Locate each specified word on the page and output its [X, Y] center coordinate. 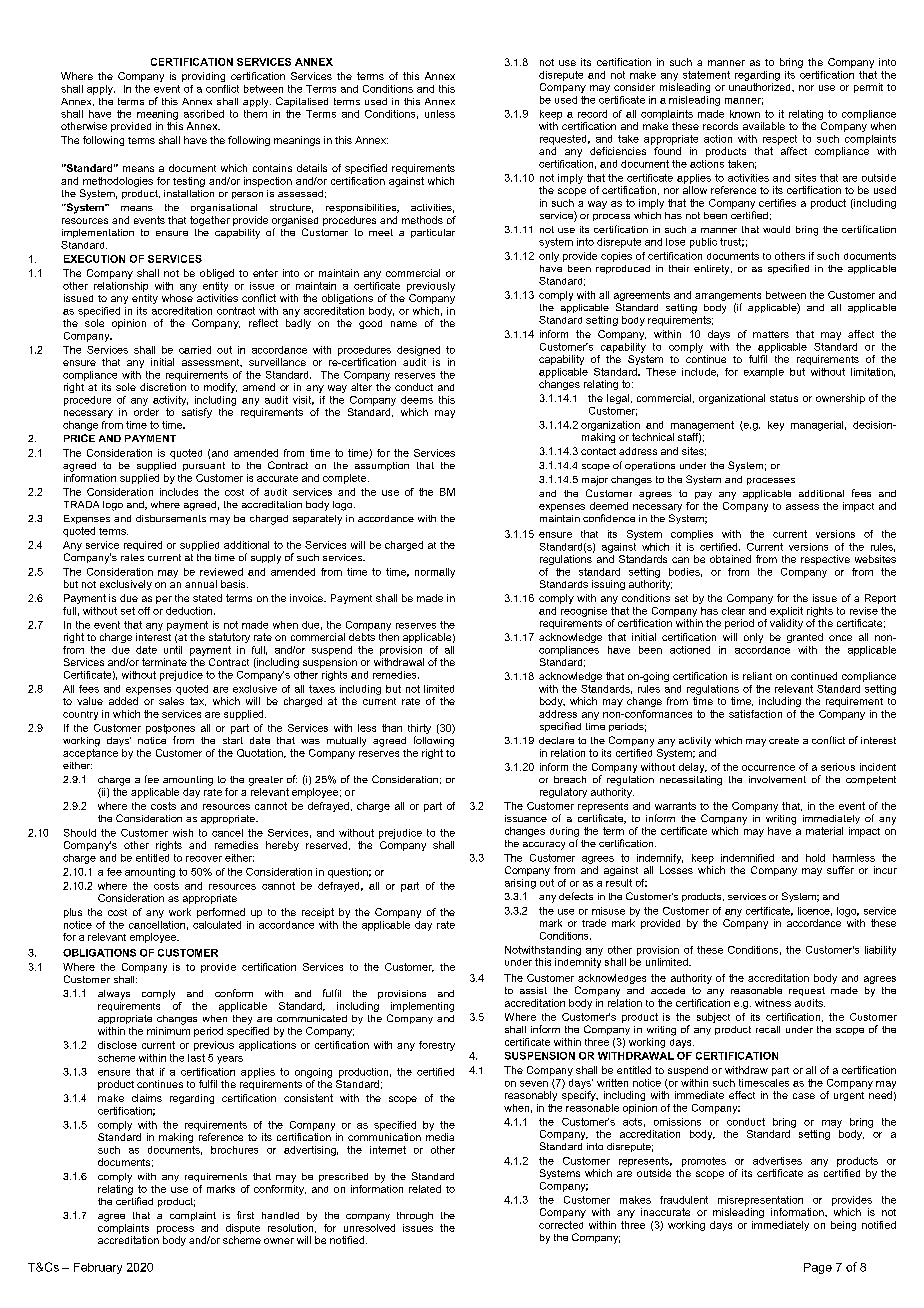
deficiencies [618, 151]
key [776, 426]
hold [815, 858]
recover [204, 859]
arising [520, 884]
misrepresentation [760, 1201]
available [764, 126]
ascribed [204, 114]
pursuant [204, 466]
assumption [382, 466]
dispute [243, 1229]
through [415, 1217]
